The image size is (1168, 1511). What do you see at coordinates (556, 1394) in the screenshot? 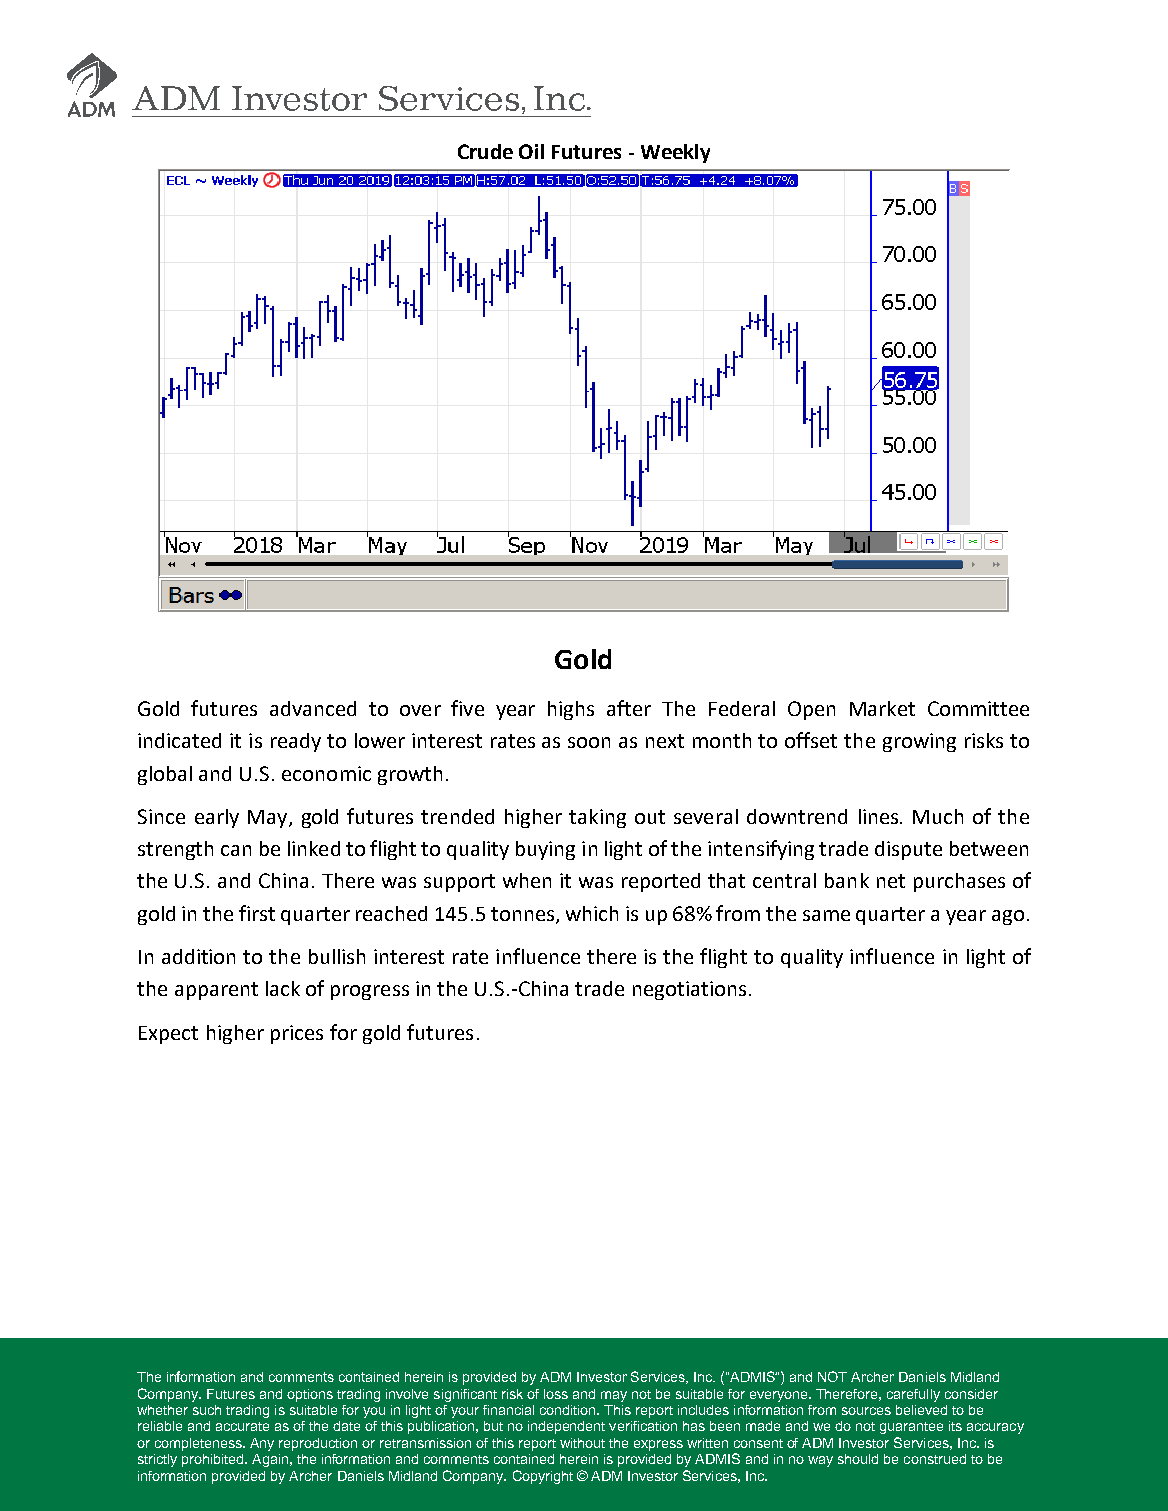
I see `loss` at bounding box center [556, 1394].
